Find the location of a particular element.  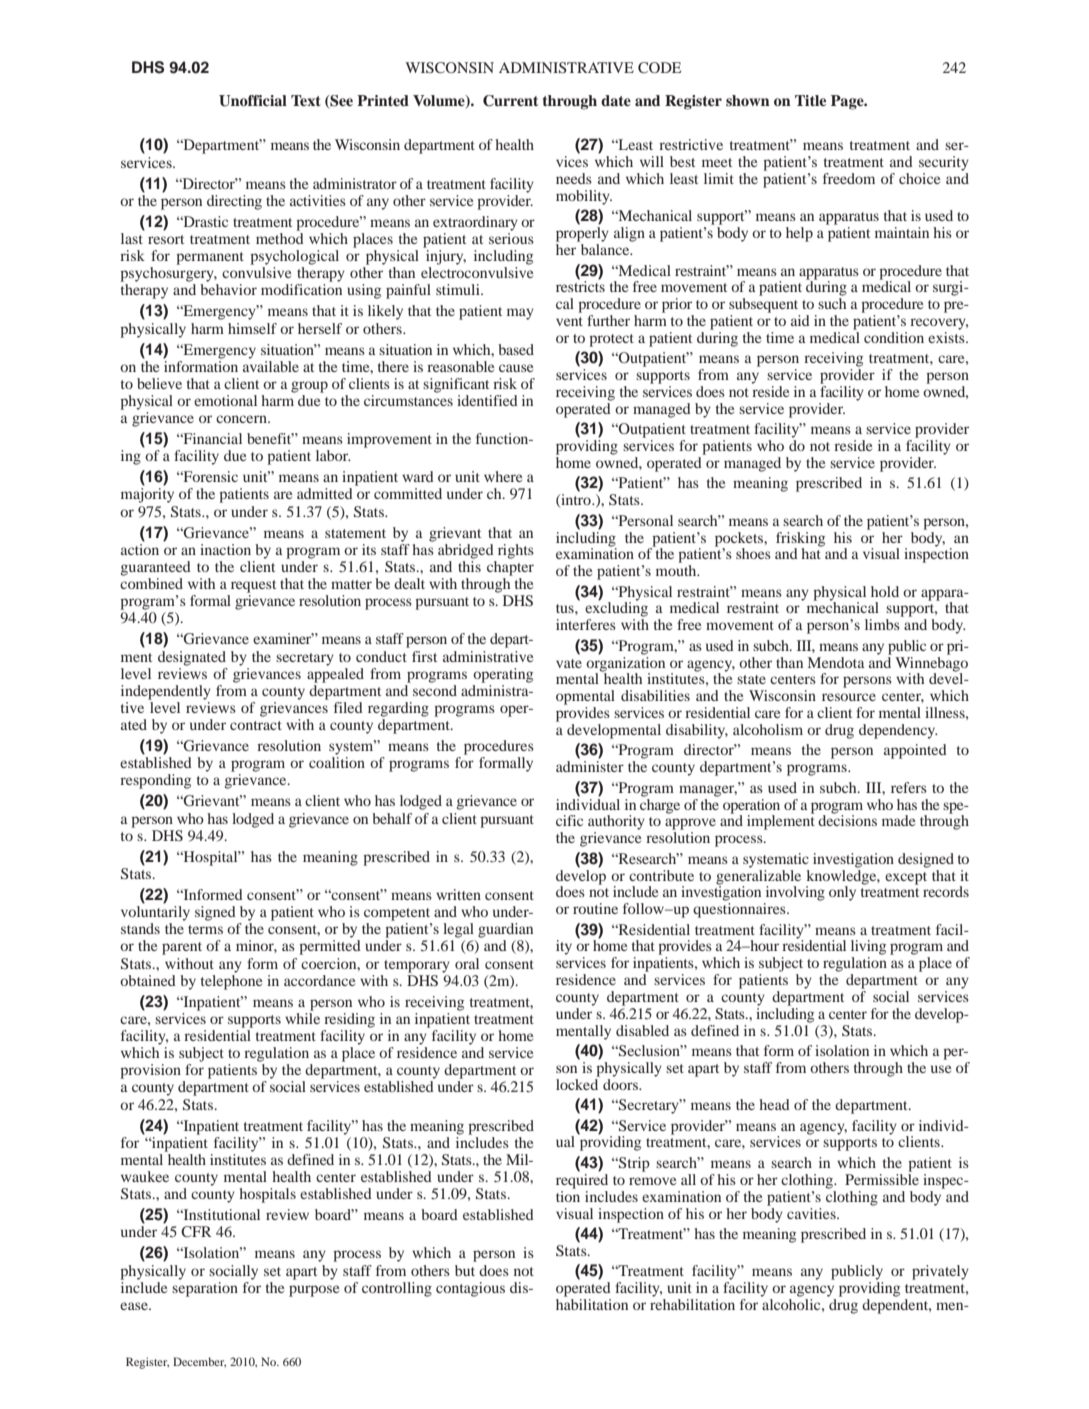

available is located at coordinates (271, 365).
